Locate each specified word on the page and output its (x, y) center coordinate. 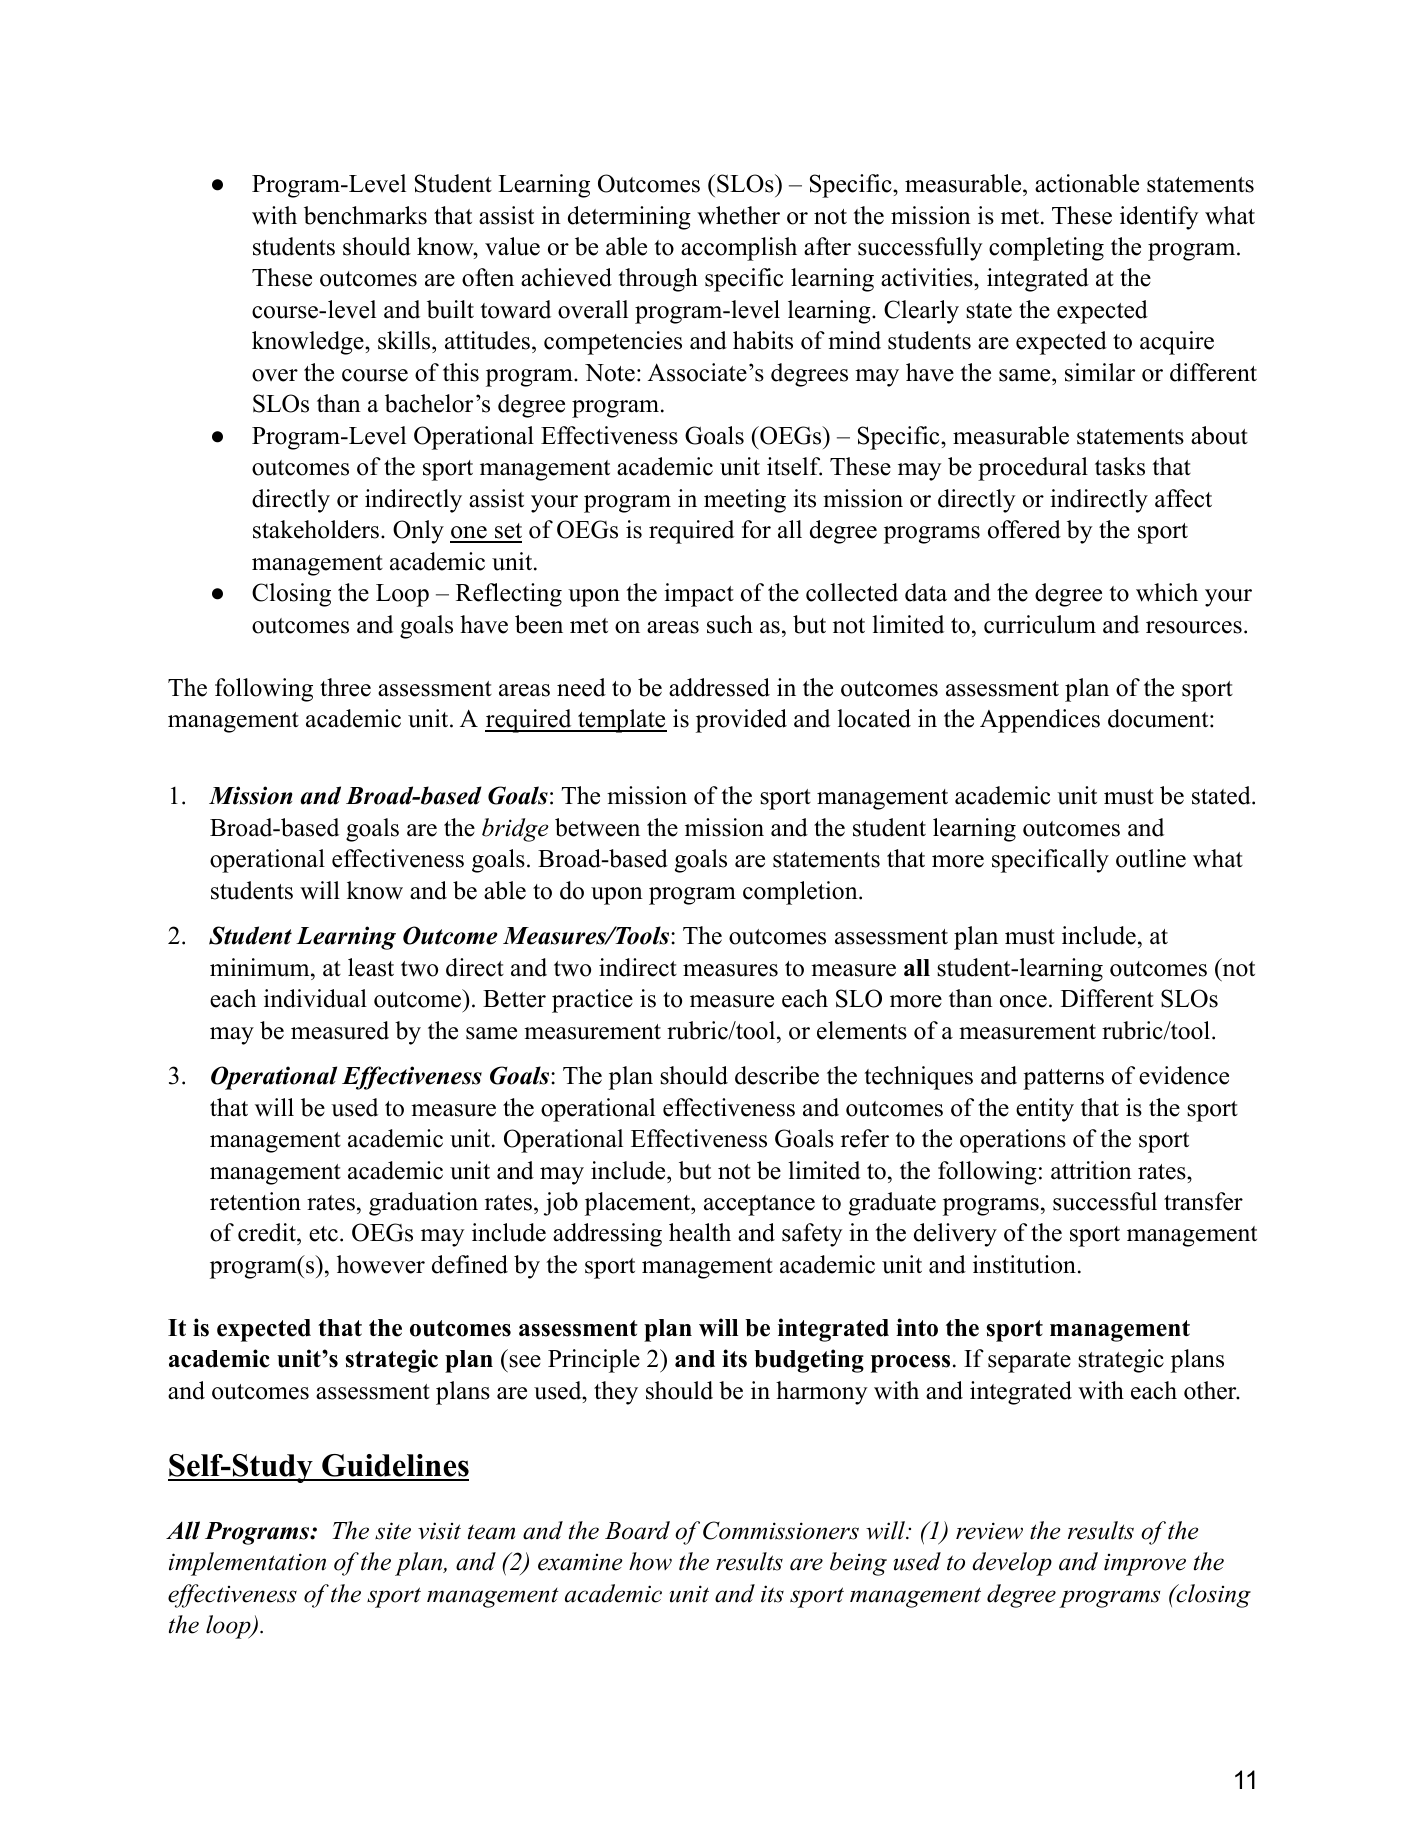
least (371, 967)
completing (1046, 249)
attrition (1091, 1170)
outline (1151, 858)
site (393, 1531)
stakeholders (317, 529)
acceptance (759, 1205)
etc (323, 1234)
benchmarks (365, 215)
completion (801, 893)
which (1167, 592)
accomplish (739, 249)
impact (699, 595)
